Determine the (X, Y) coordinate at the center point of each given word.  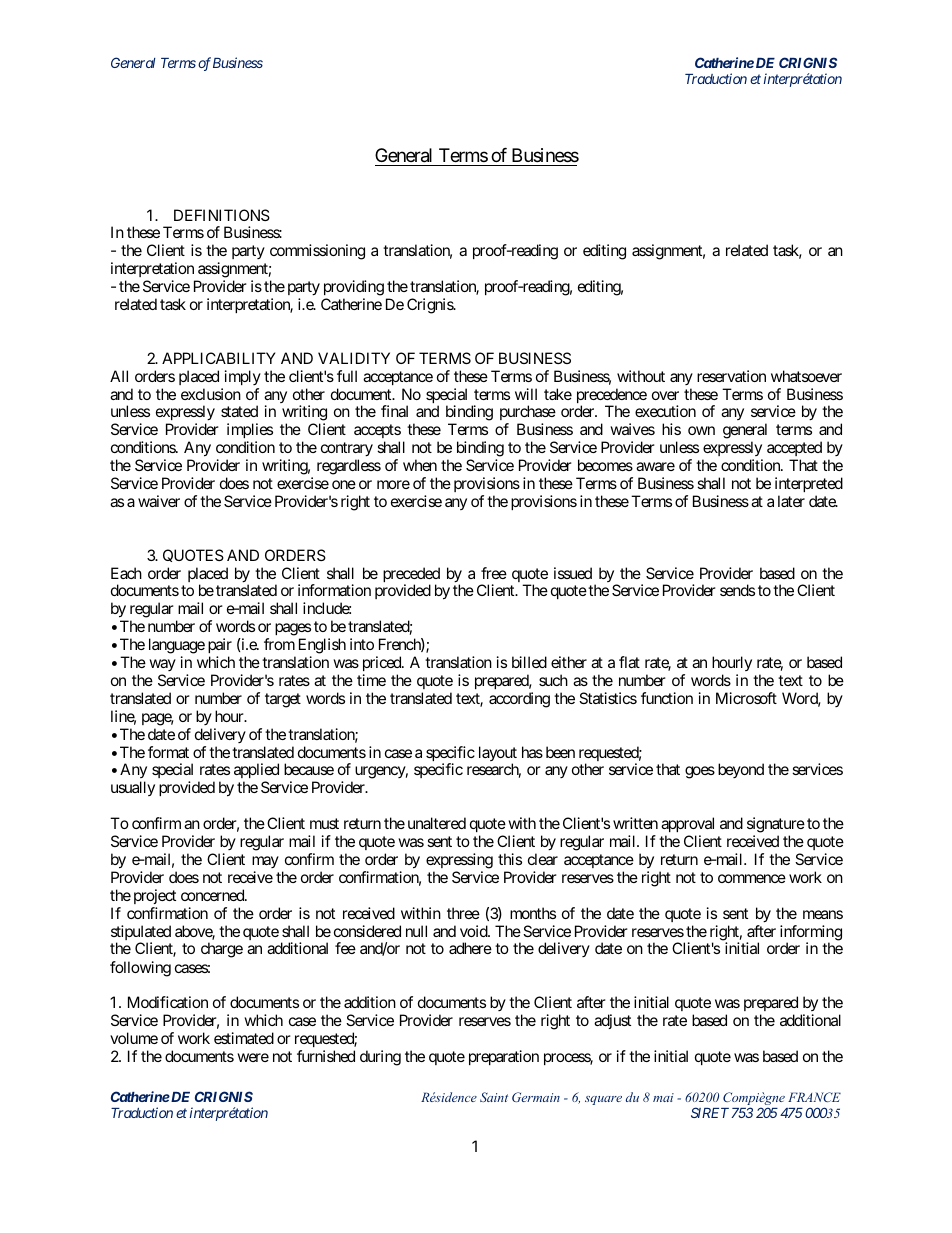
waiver (159, 501)
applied (256, 772)
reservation (731, 376)
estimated (244, 1038)
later (791, 501)
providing (354, 289)
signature (776, 826)
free (494, 573)
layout (498, 755)
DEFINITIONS (222, 215)
